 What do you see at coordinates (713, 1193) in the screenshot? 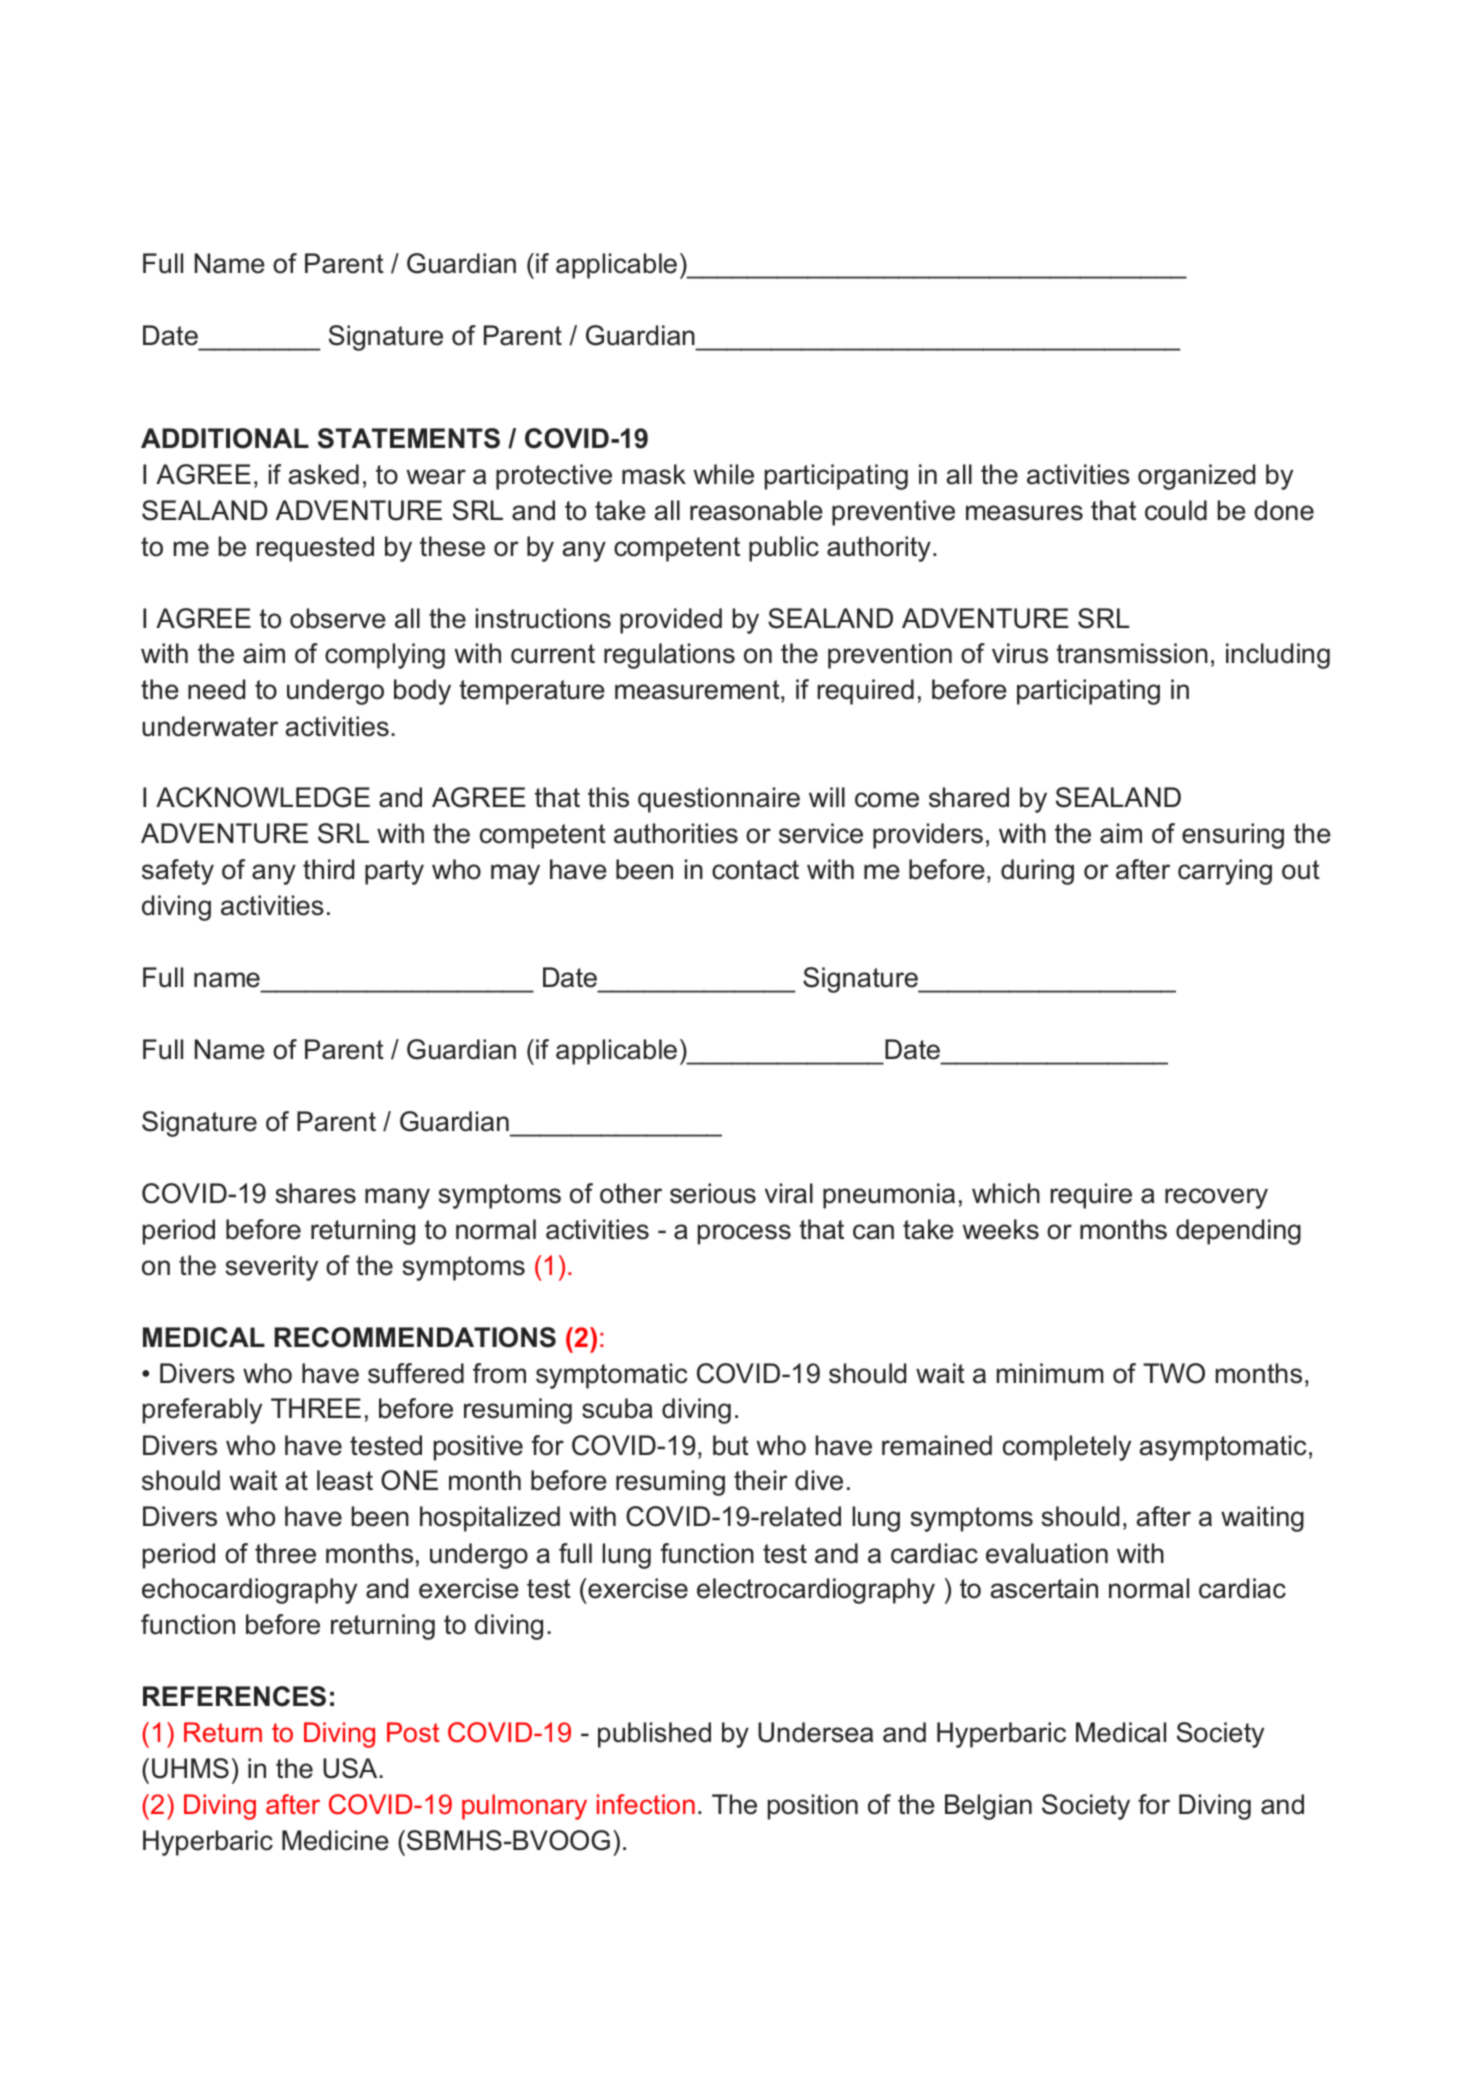
I see `serious` at bounding box center [713, 1193].
